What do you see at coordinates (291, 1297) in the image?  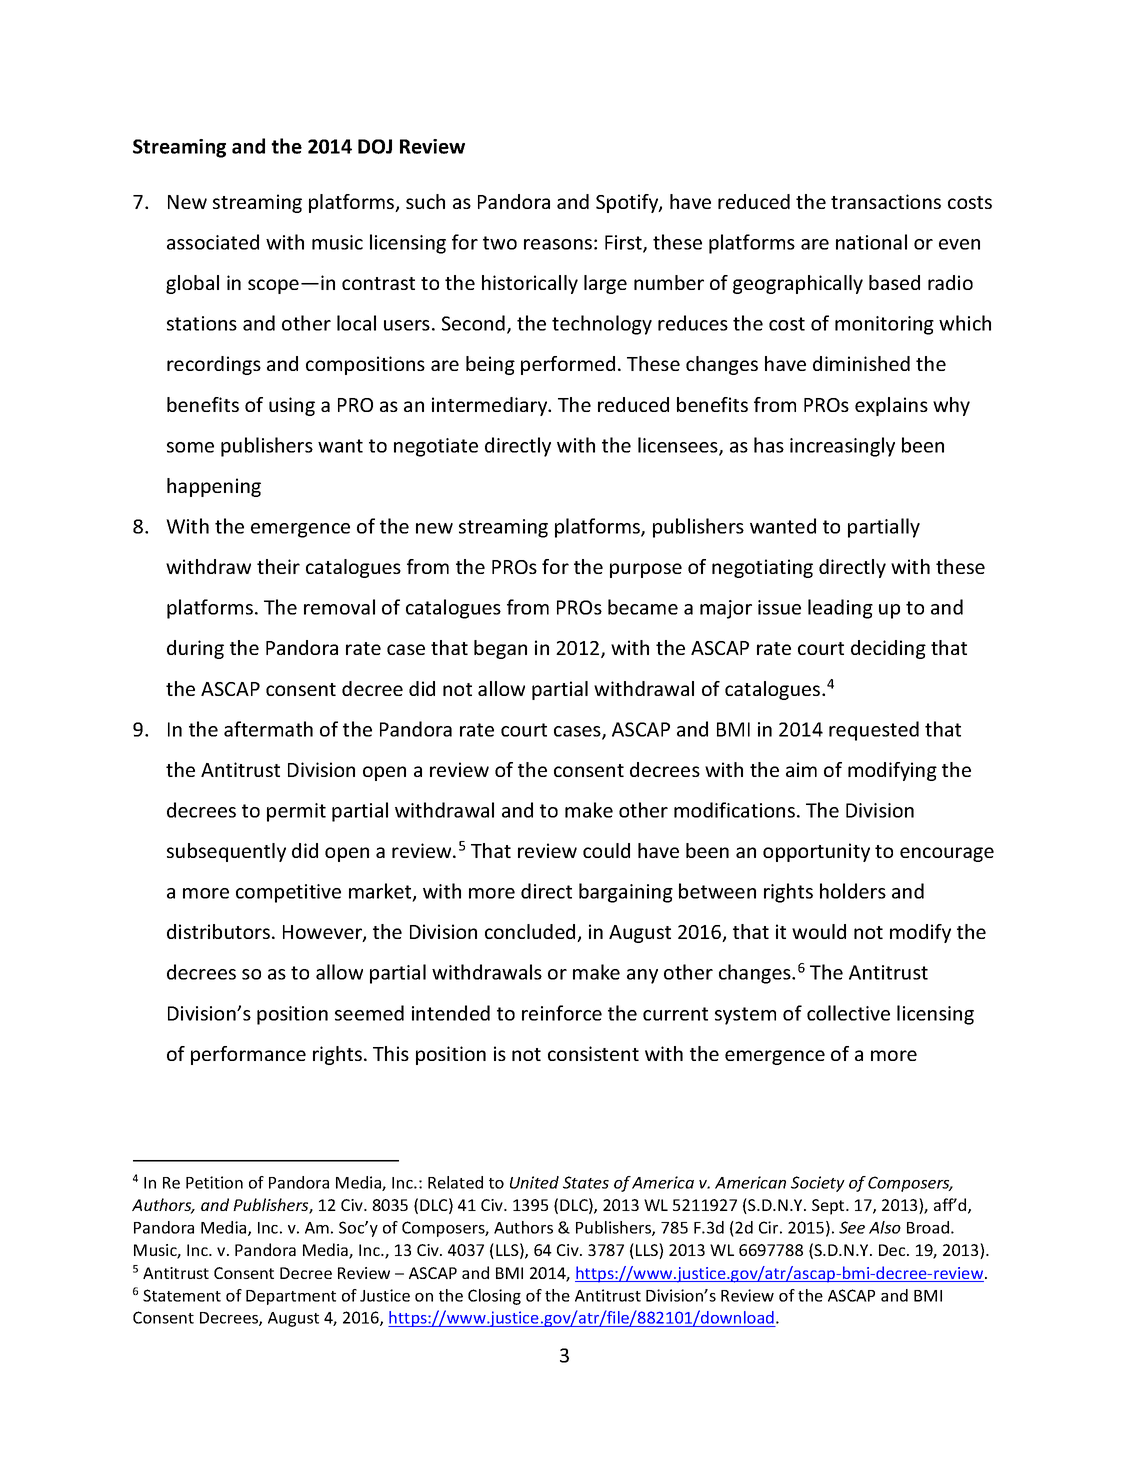 I see `Department` at bounding box center [291, 1297].
